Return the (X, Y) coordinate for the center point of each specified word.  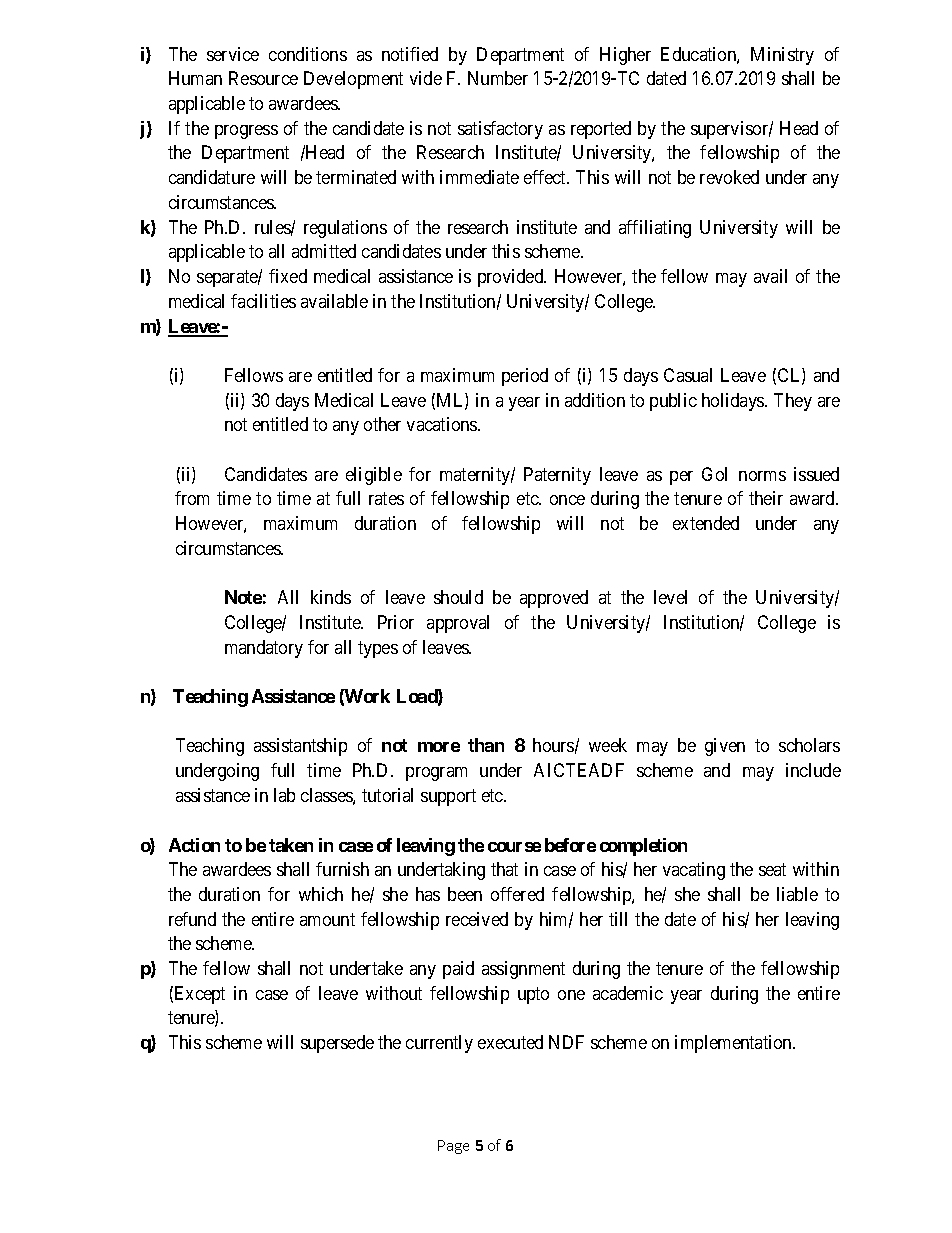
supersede (337, 1044)
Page (453, 1147)
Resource (263, 78)
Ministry (782, 56)
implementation (734, 1044)
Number (498, 78)
